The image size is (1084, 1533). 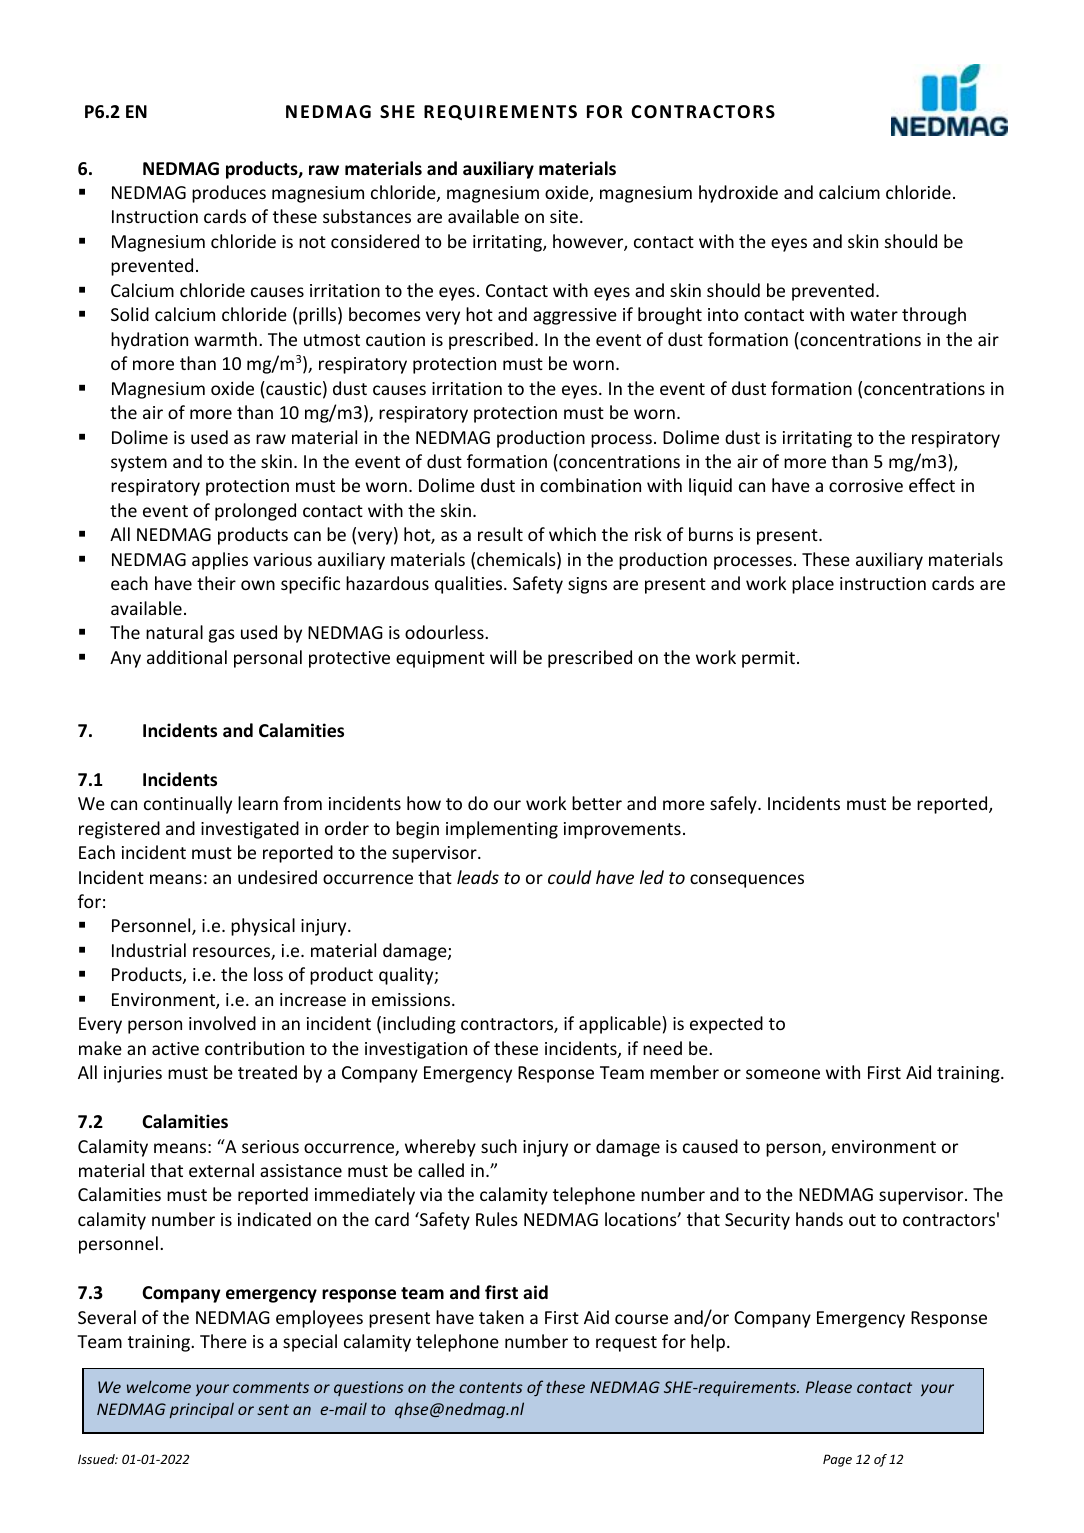 I want to click on safely, so click(x=734, y=805).
